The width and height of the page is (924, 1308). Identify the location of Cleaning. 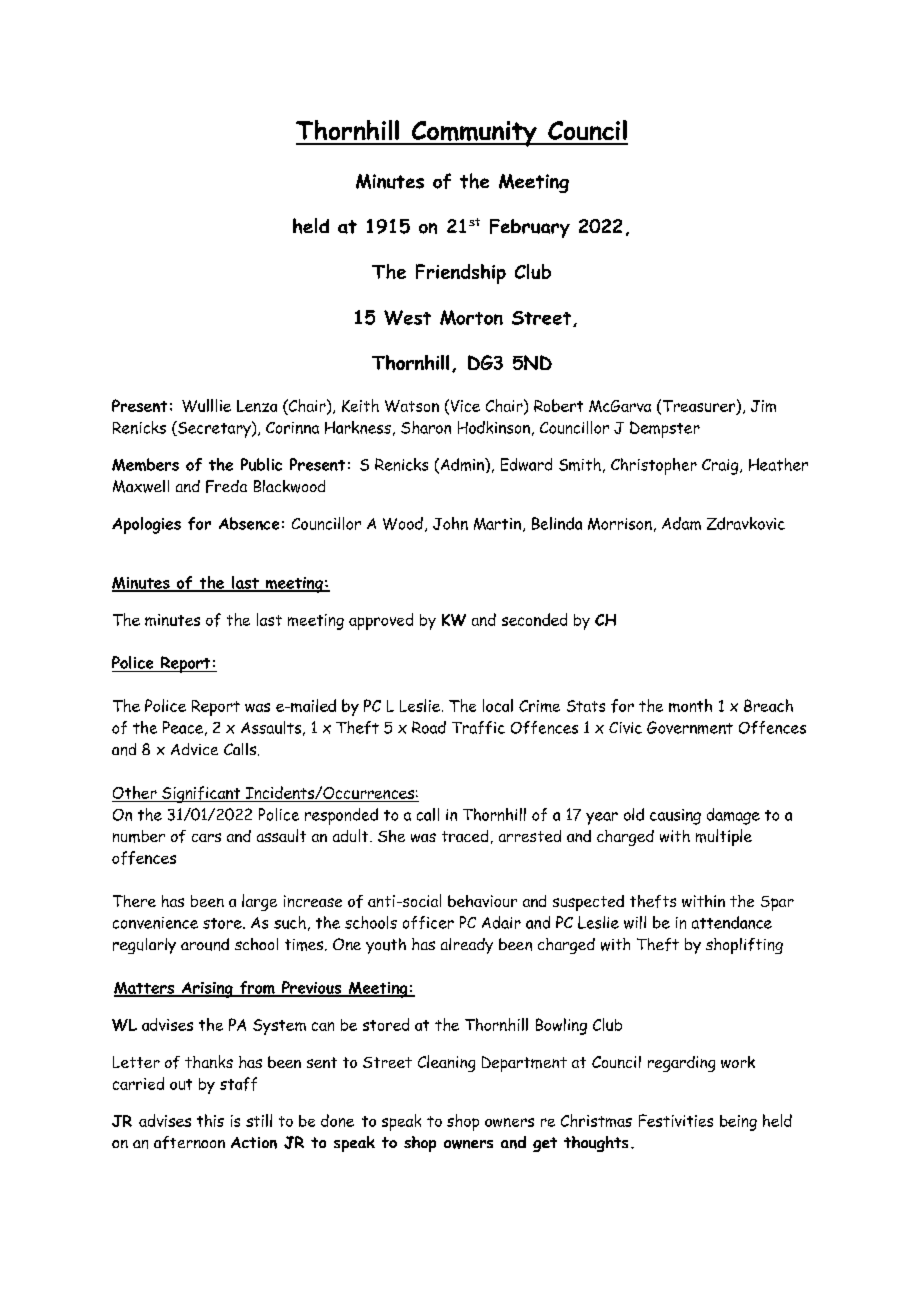
(446, 1063).
